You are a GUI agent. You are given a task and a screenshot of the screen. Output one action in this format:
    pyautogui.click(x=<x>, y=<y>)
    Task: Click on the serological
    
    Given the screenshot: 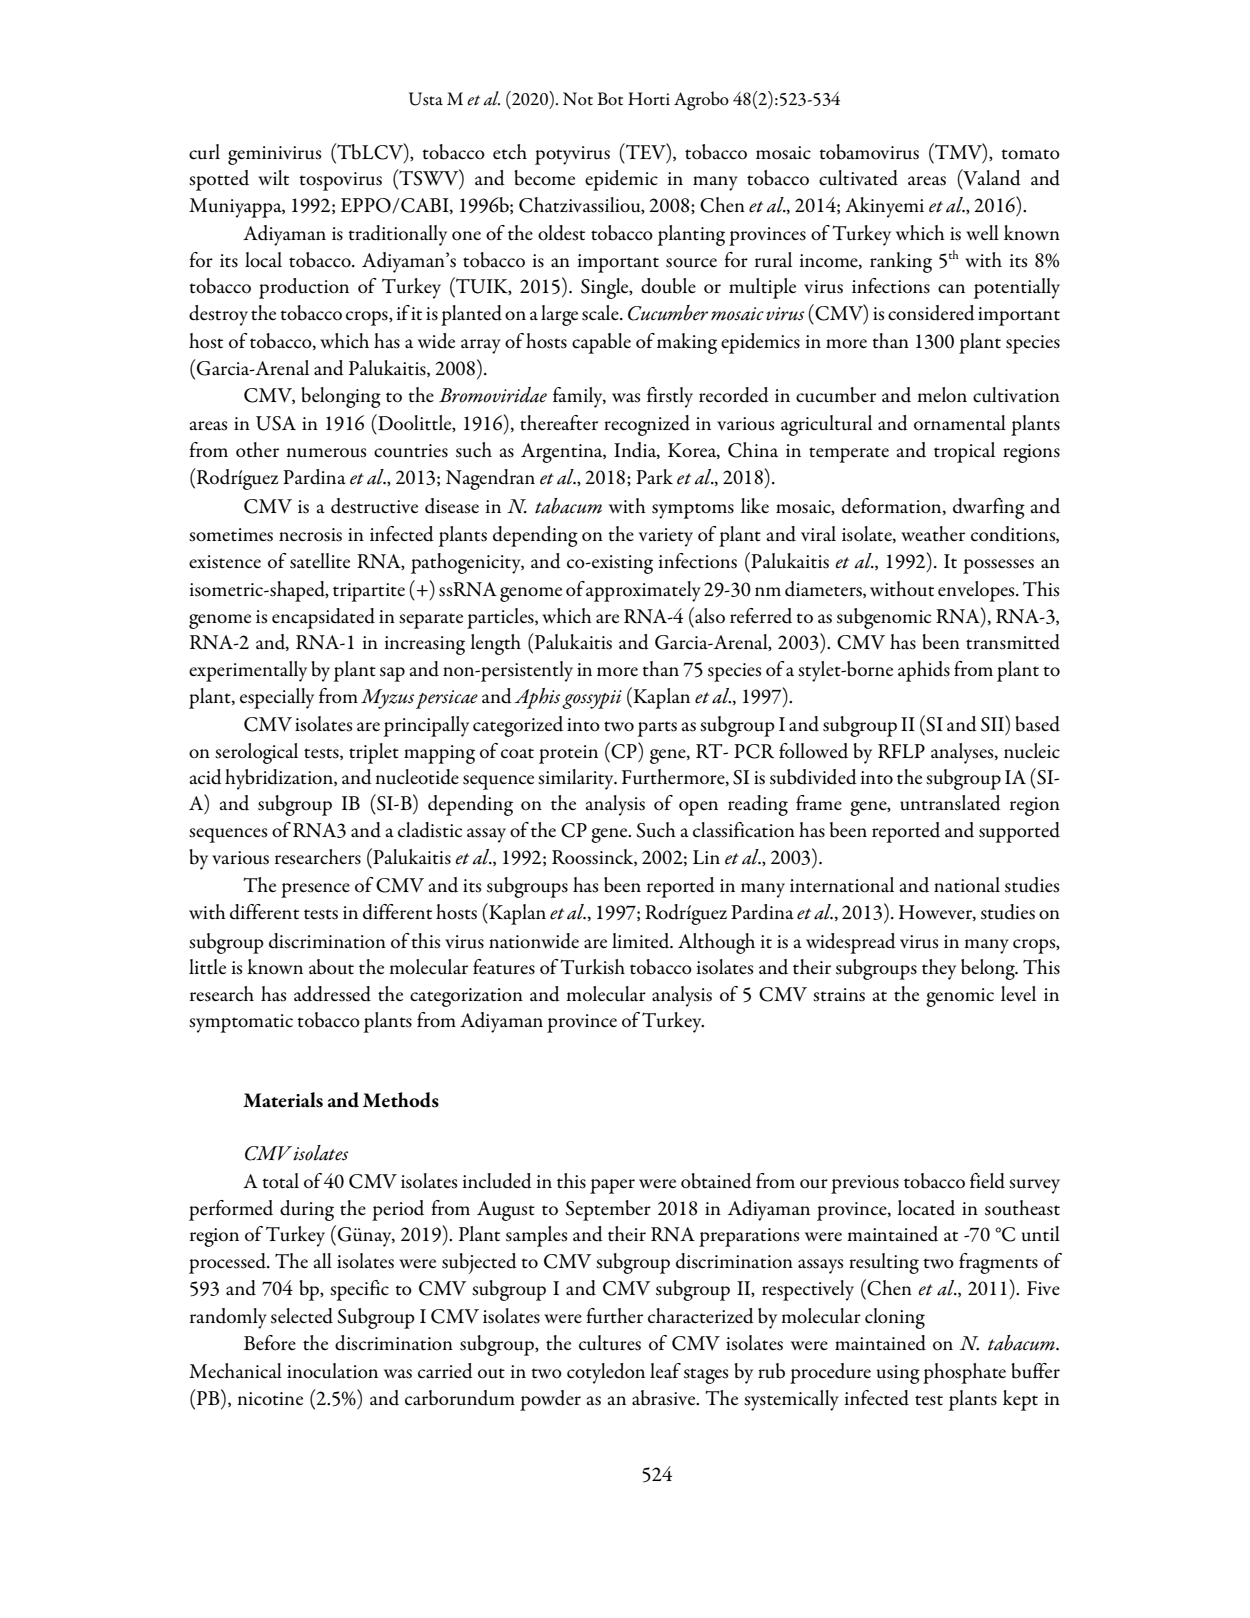 What is the action you would take?
    pyautogui.click(x=256, y=753)
